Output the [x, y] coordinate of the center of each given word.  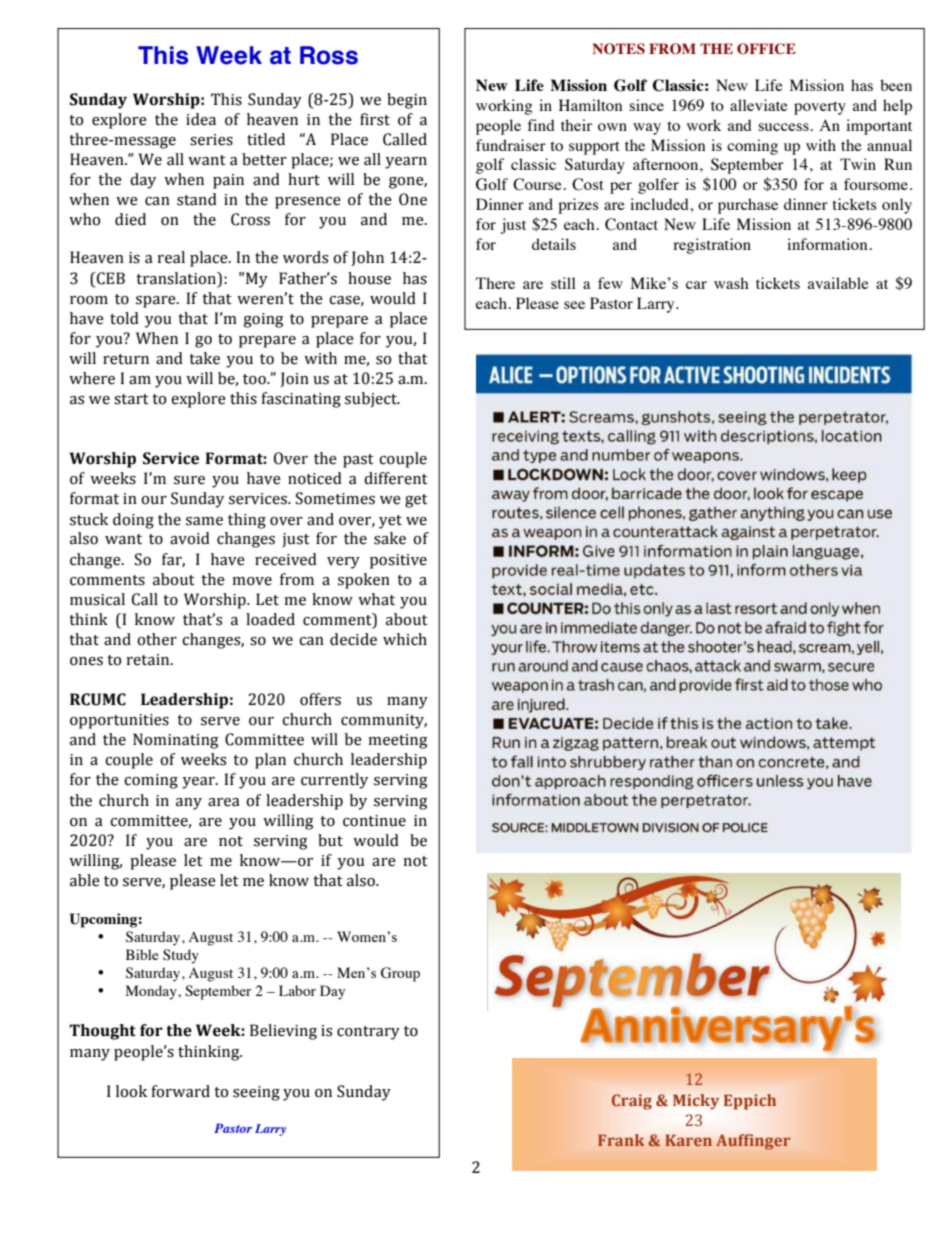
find [541, 125]
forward [180, 1091]
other [157, 639]
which [405, 639]
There [495, 283]
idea [201, 119]
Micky [696, 1102]
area [224, 802]
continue [374, 821]
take [204, 358]
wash [731, 283]
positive [398, 561]
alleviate [759, 105]
